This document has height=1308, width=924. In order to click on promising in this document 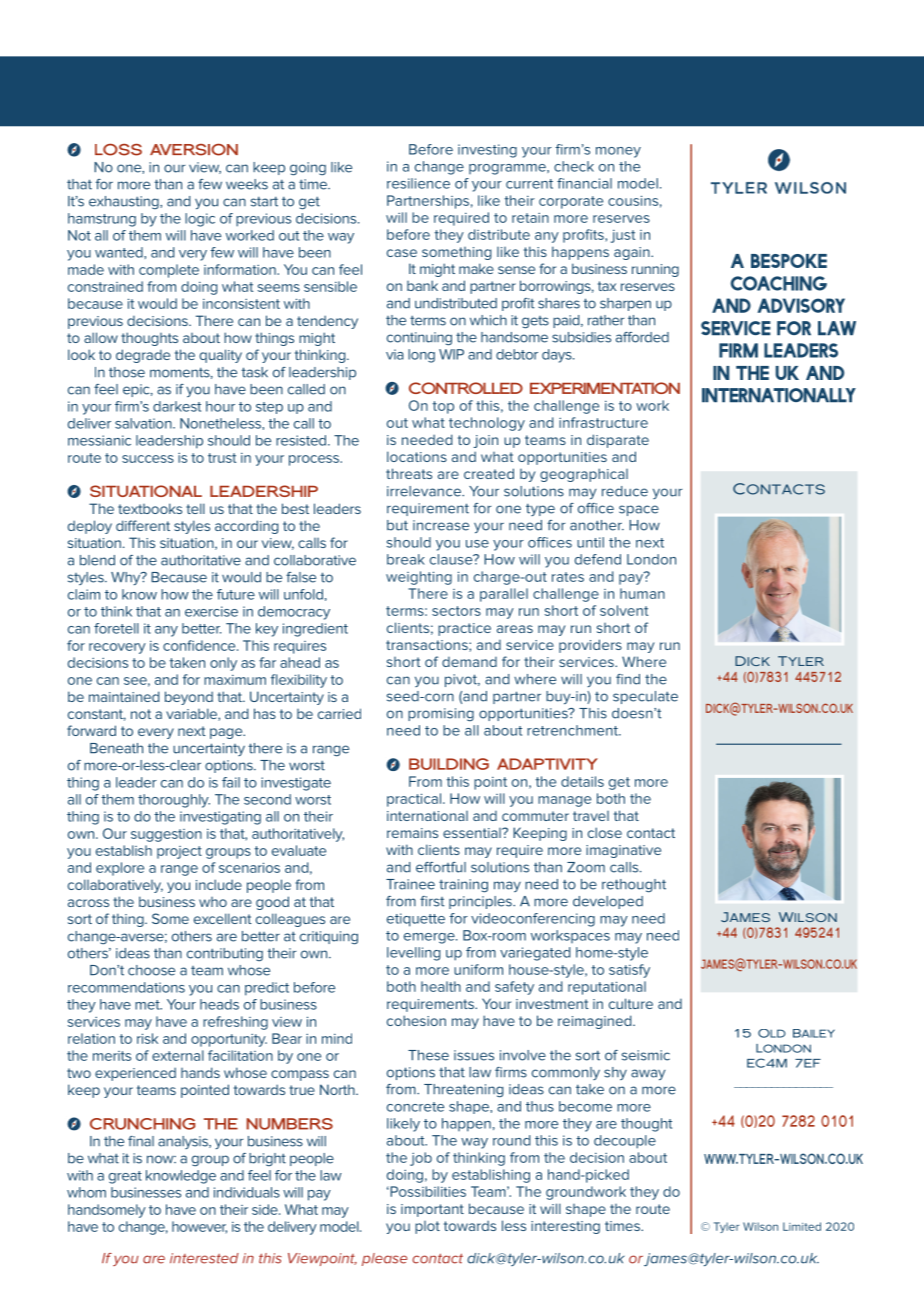, I will do `click(441, 714)`.
